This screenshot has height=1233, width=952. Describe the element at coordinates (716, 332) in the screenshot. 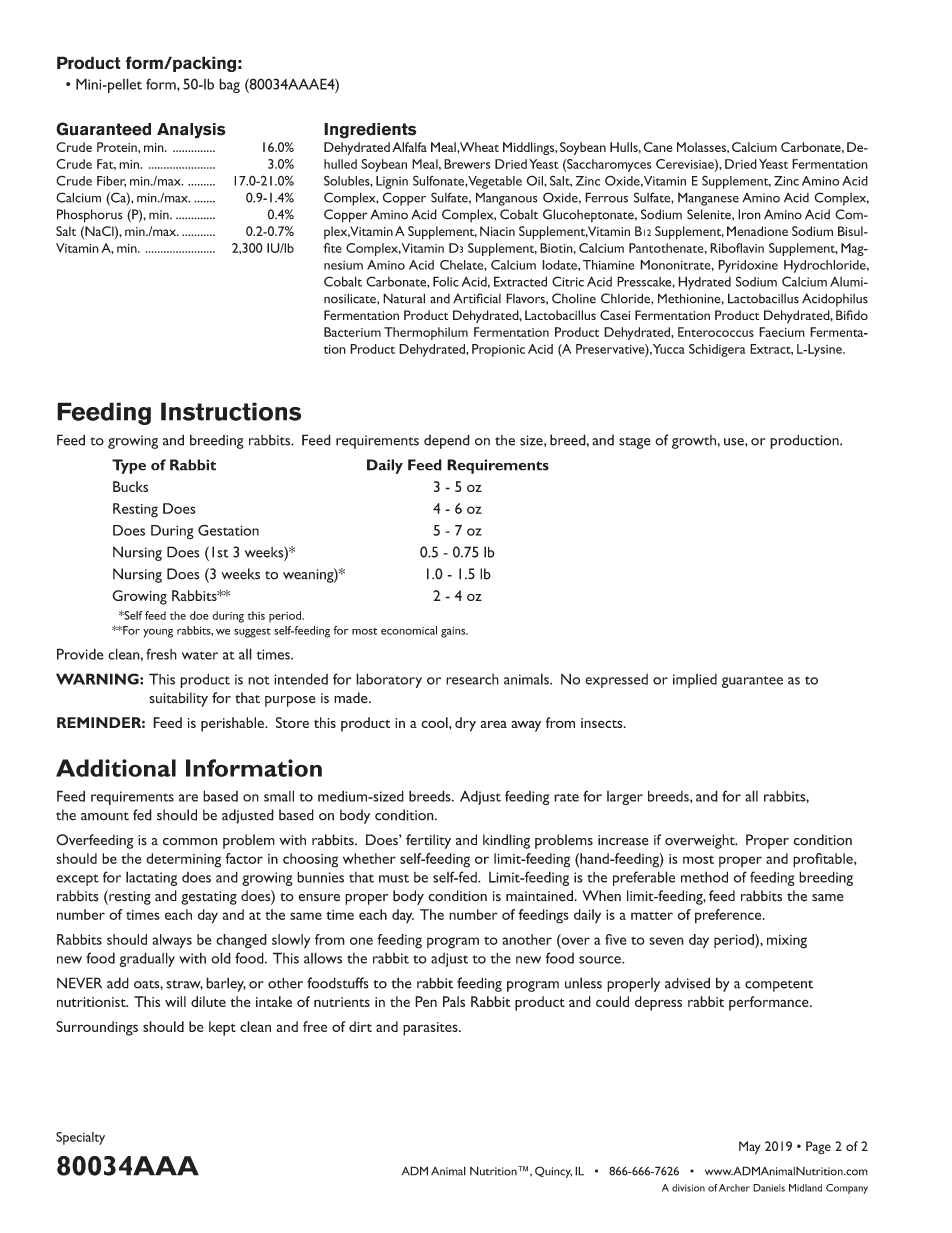

I see `Enterococcus` at that location.
